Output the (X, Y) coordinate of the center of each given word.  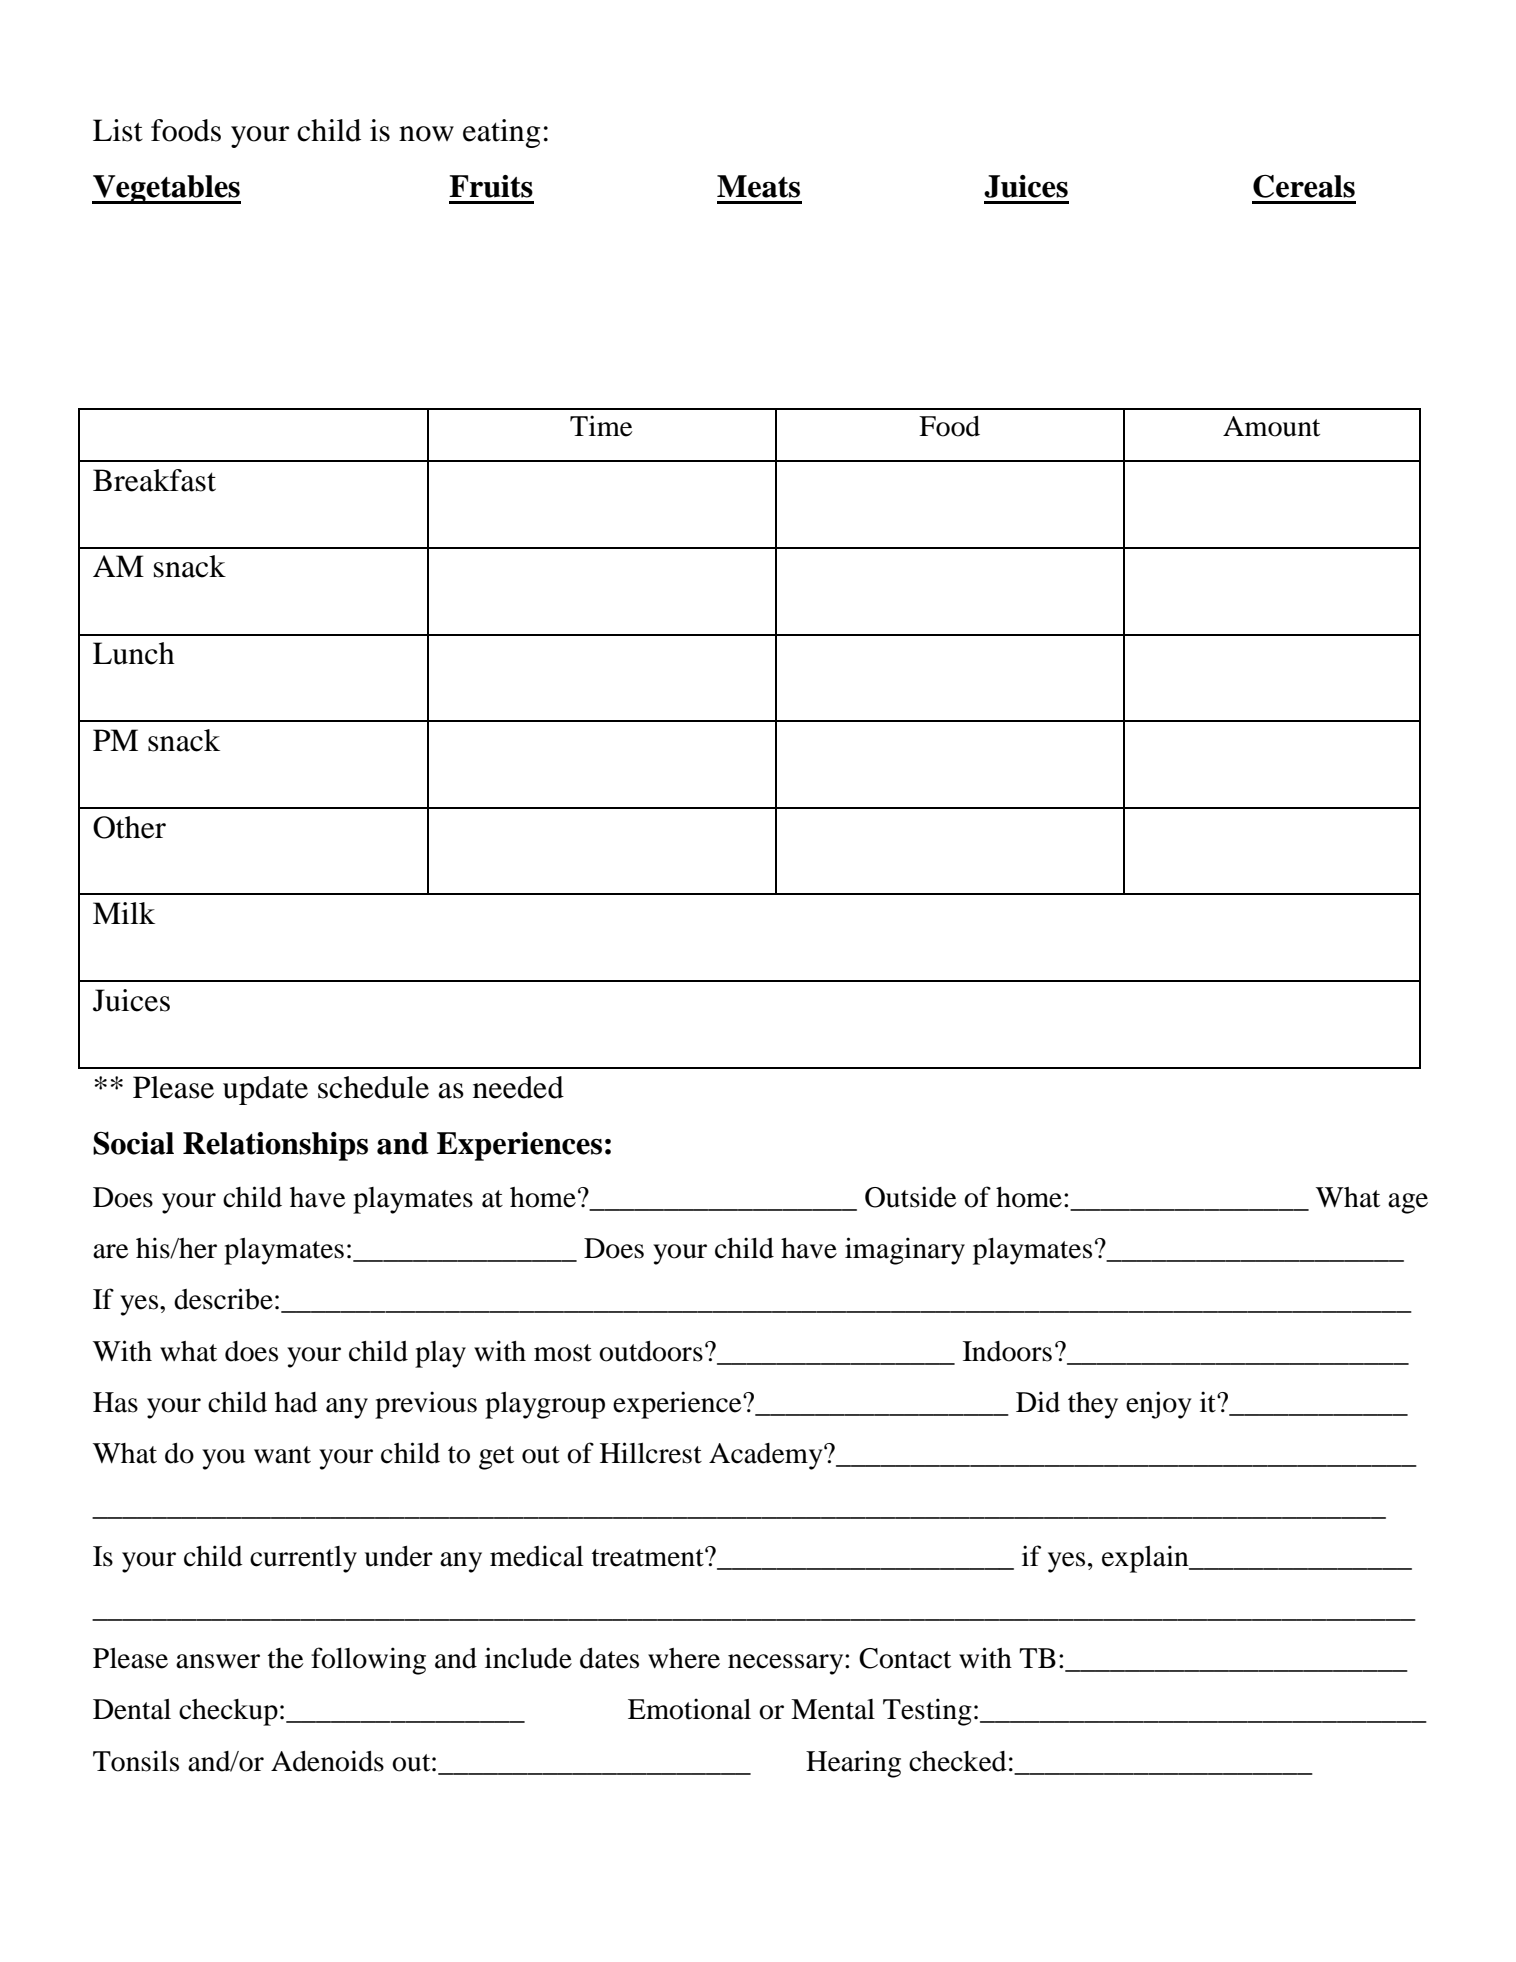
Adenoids (327, 1761)
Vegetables (166, 189)
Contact (905, 1658)
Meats (758, 186)
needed (518, 1087)
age (1408, 1203)
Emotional (689, 1709)
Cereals (1304, 186)
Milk (124, 913)
